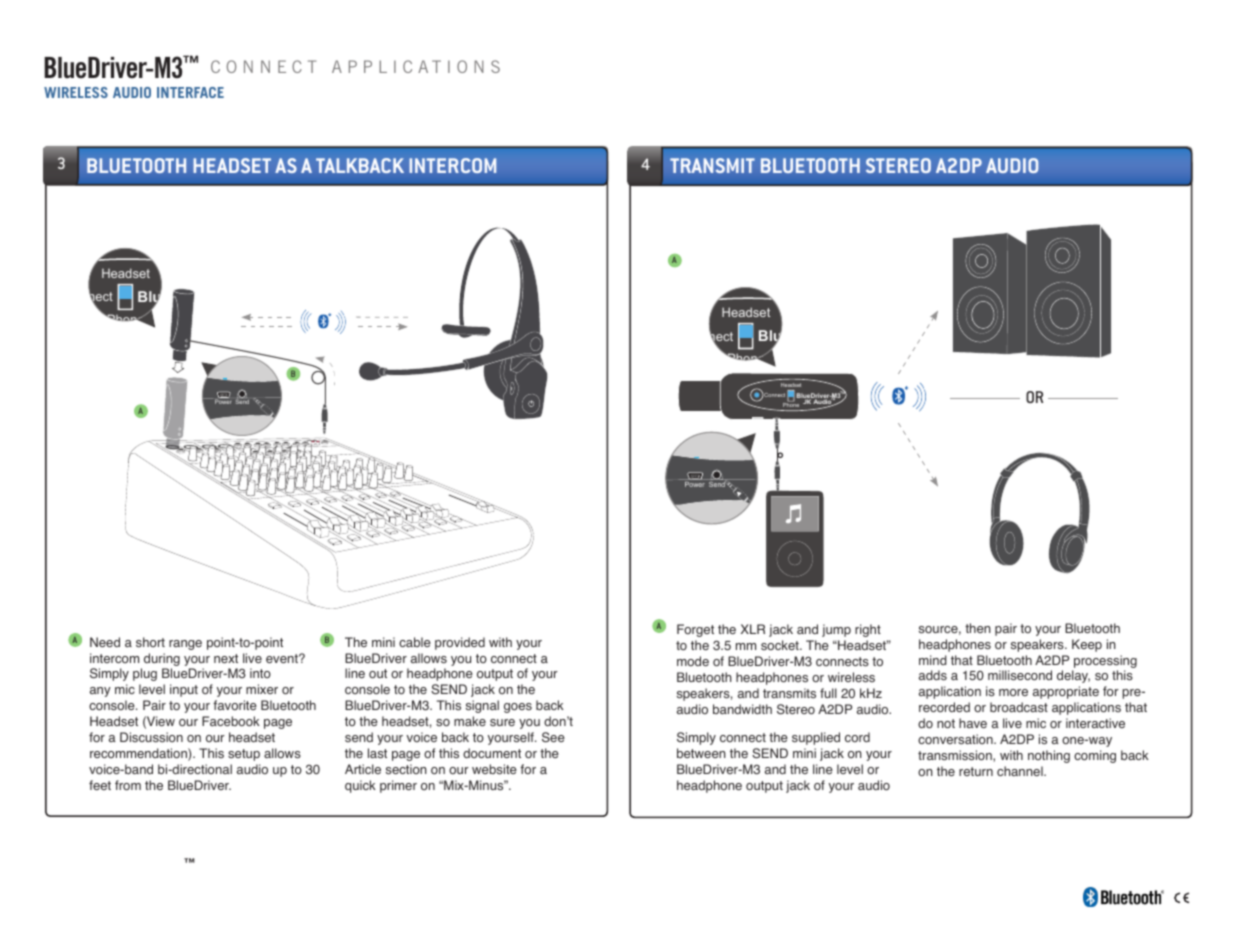  I want to click on XLR, so click(753, 629).
